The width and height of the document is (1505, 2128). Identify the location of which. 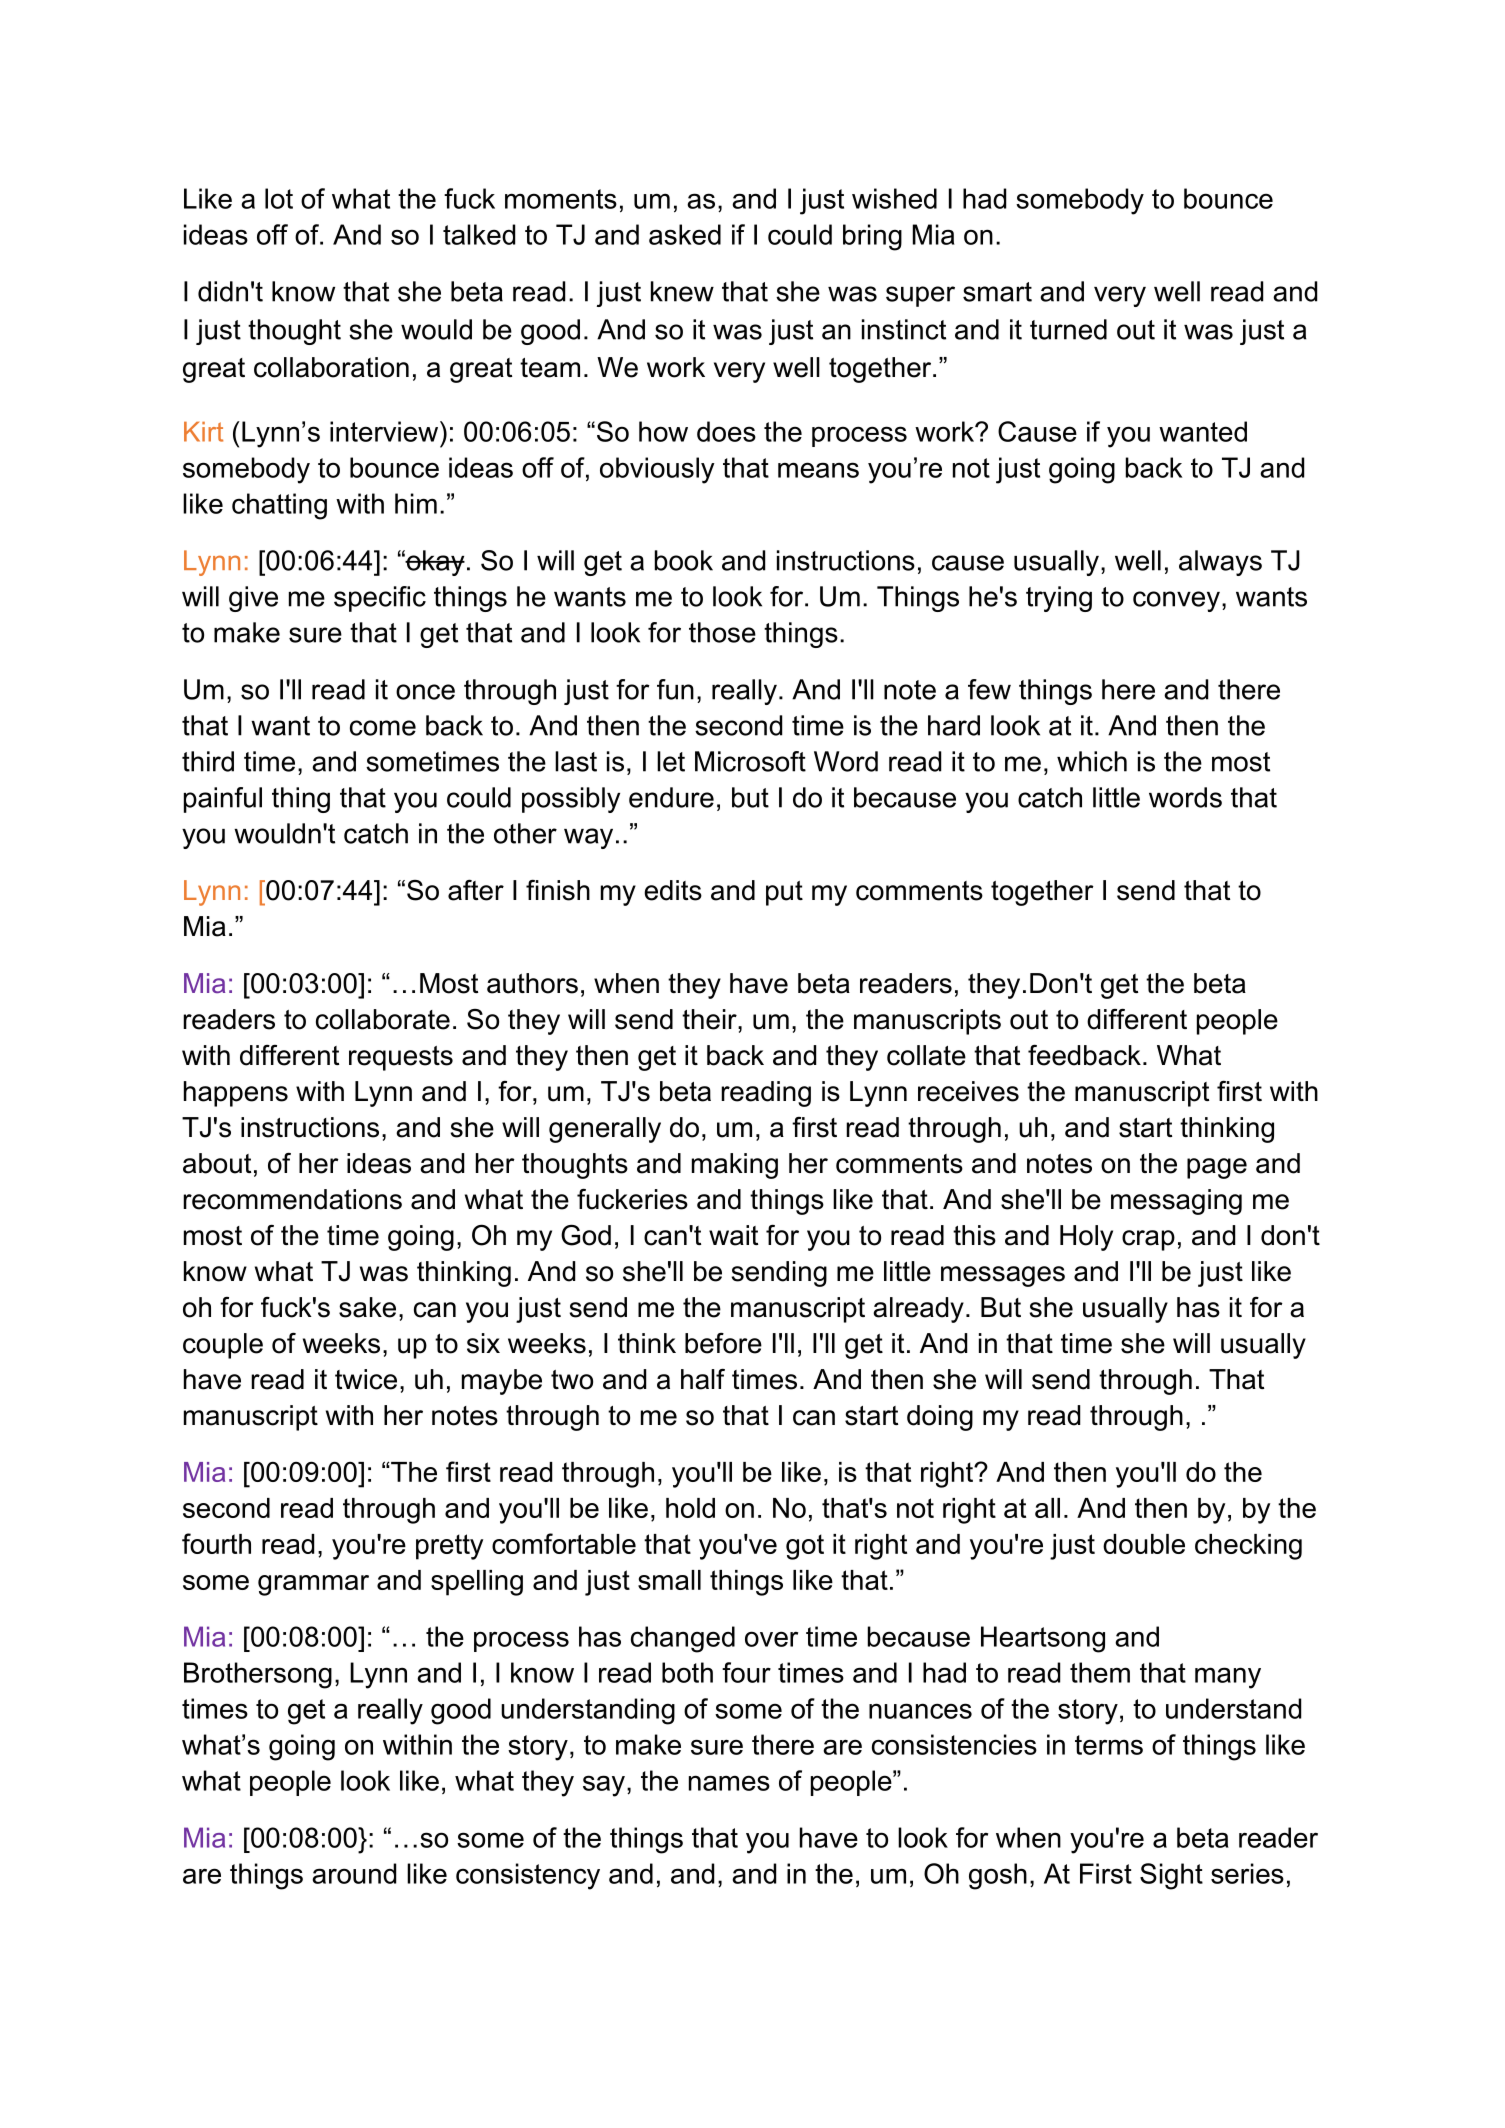
(1092, 761).
